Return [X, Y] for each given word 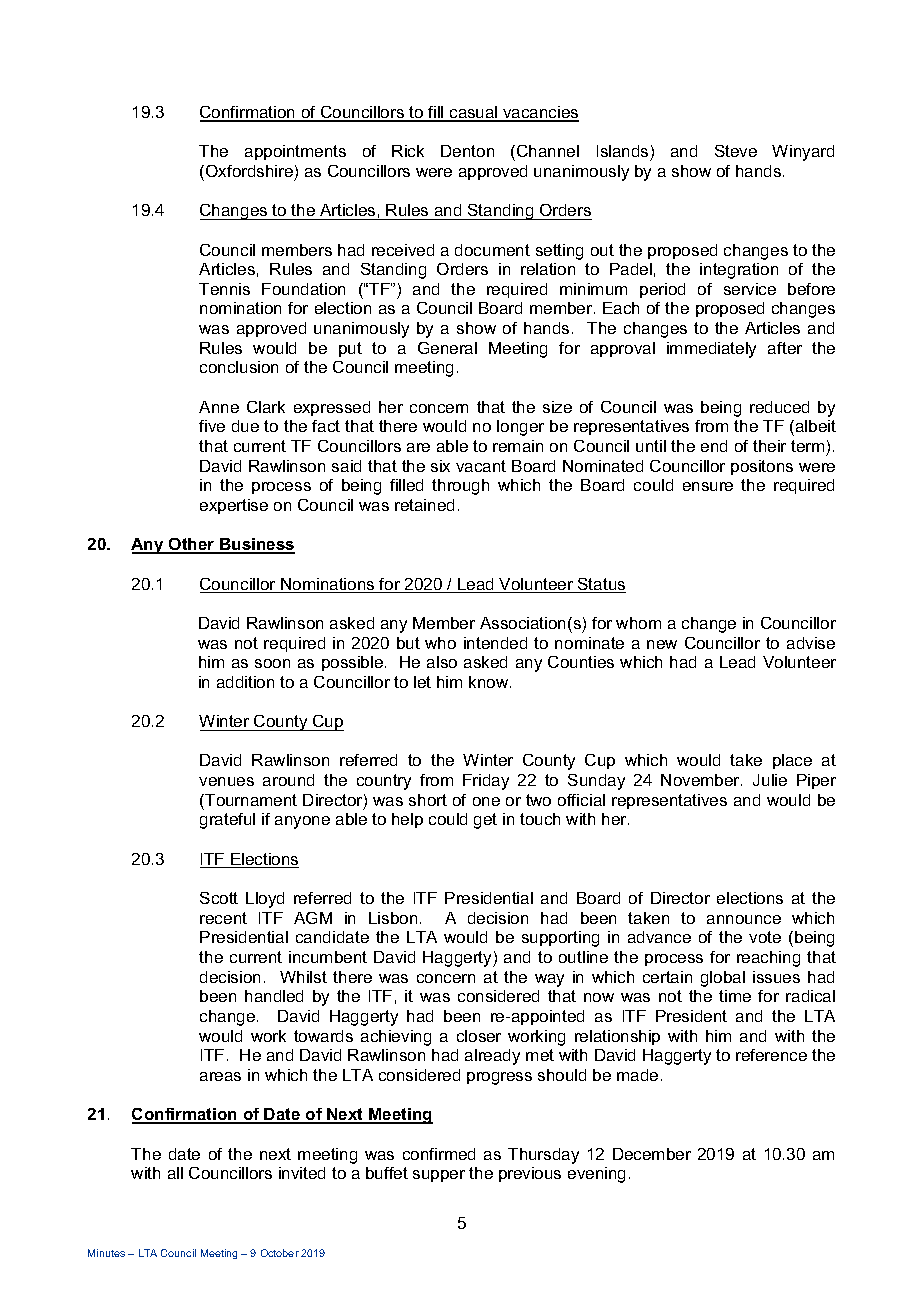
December [652, 1154]
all [175, 1173]
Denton [467, 151]
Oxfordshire [249, 171]
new [662, 644]
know [490, 682]
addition [245, 682]
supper [439, 1176]
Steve [736, 151]
